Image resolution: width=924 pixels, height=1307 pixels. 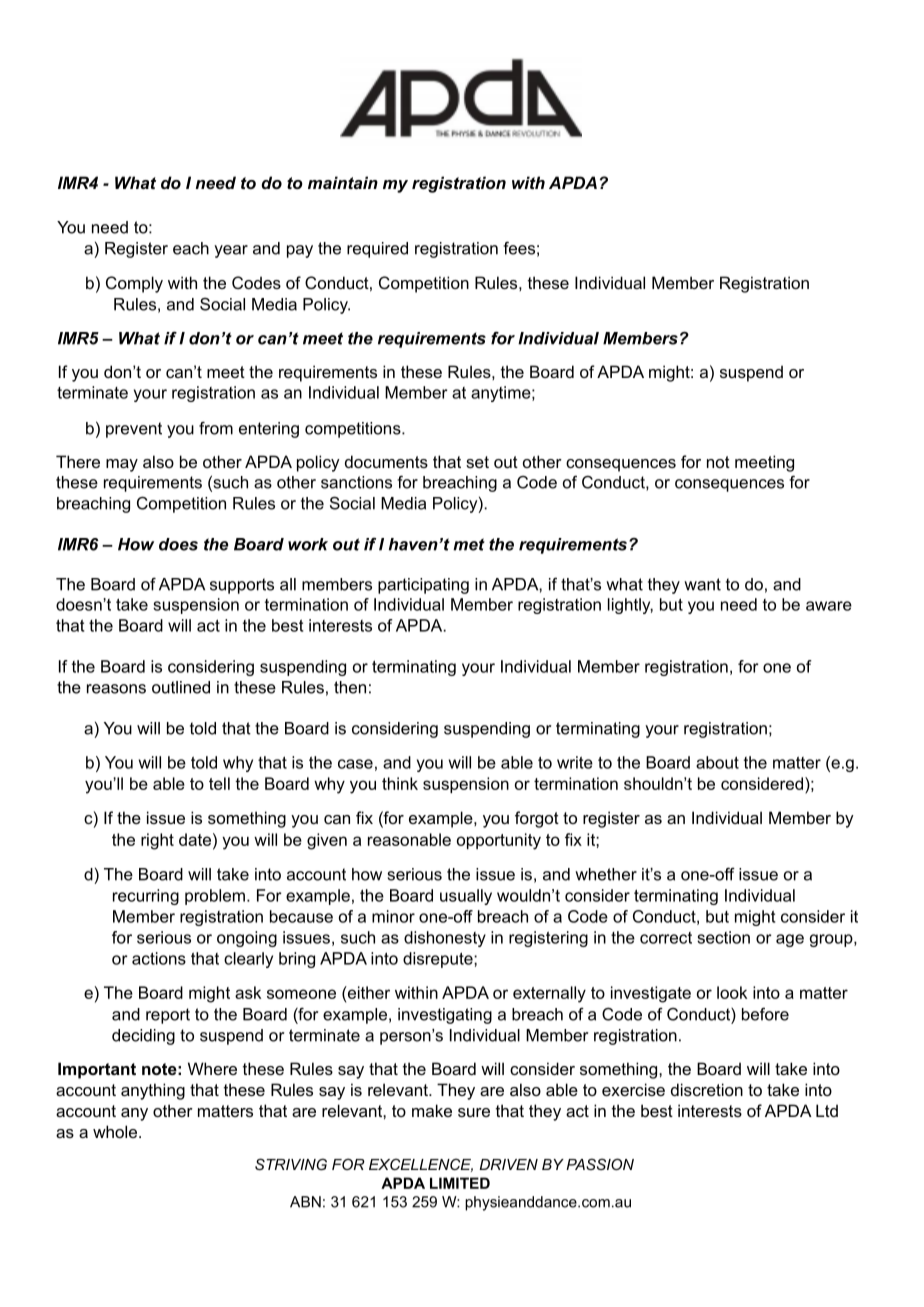 I want to click on supports, so click(x=242, y=586).
